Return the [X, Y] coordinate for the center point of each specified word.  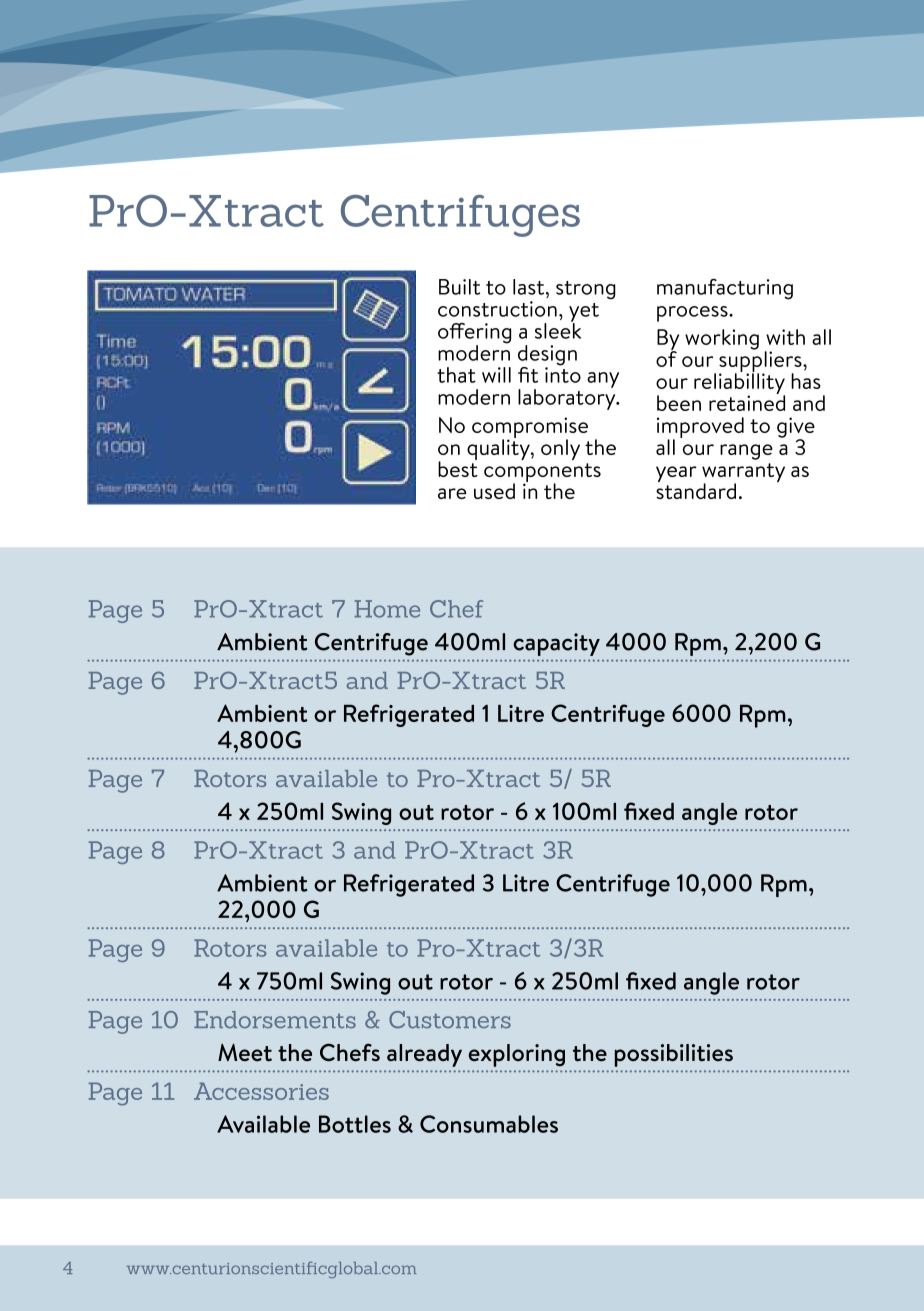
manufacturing [725, 289]
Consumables [489, 1124]
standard [696, 490]
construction [497, 309]
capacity [556, 644]
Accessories [261, 1091]
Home [387, 609]
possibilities [674, 1055]
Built [459, 287]
